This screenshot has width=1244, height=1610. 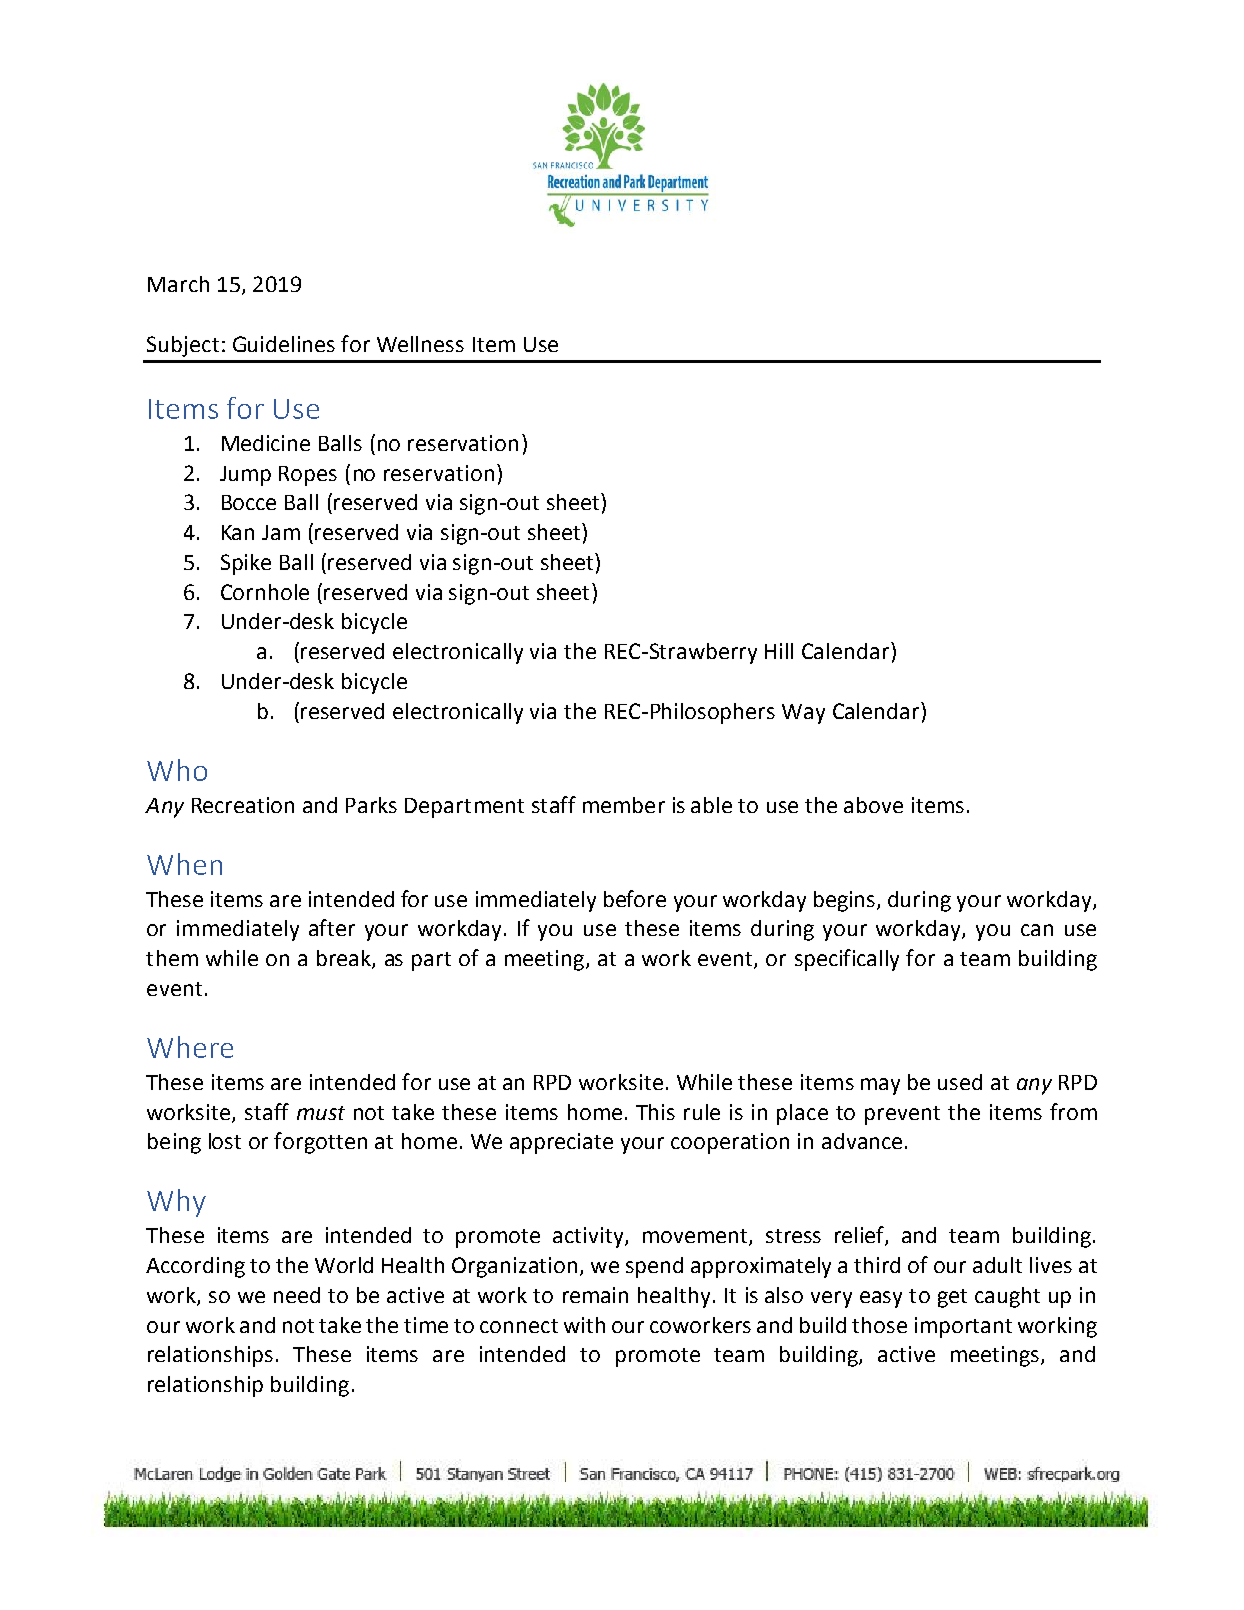 I want to click on Wellness, so click(x=420, y=344).
